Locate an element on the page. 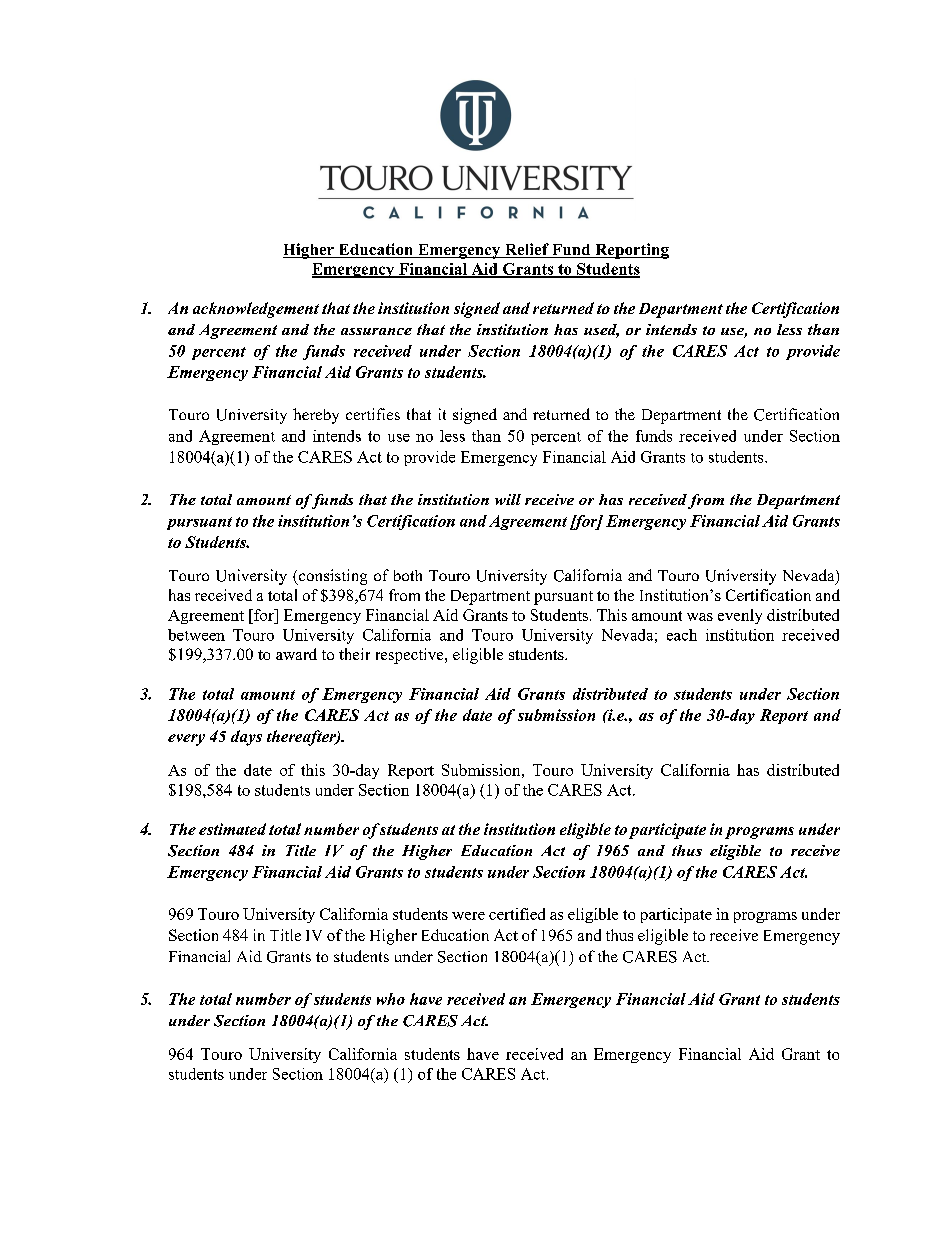 Image resolution: width=952 pixels, height=1233 pixels. respective is located at coordinates (411, 656).
